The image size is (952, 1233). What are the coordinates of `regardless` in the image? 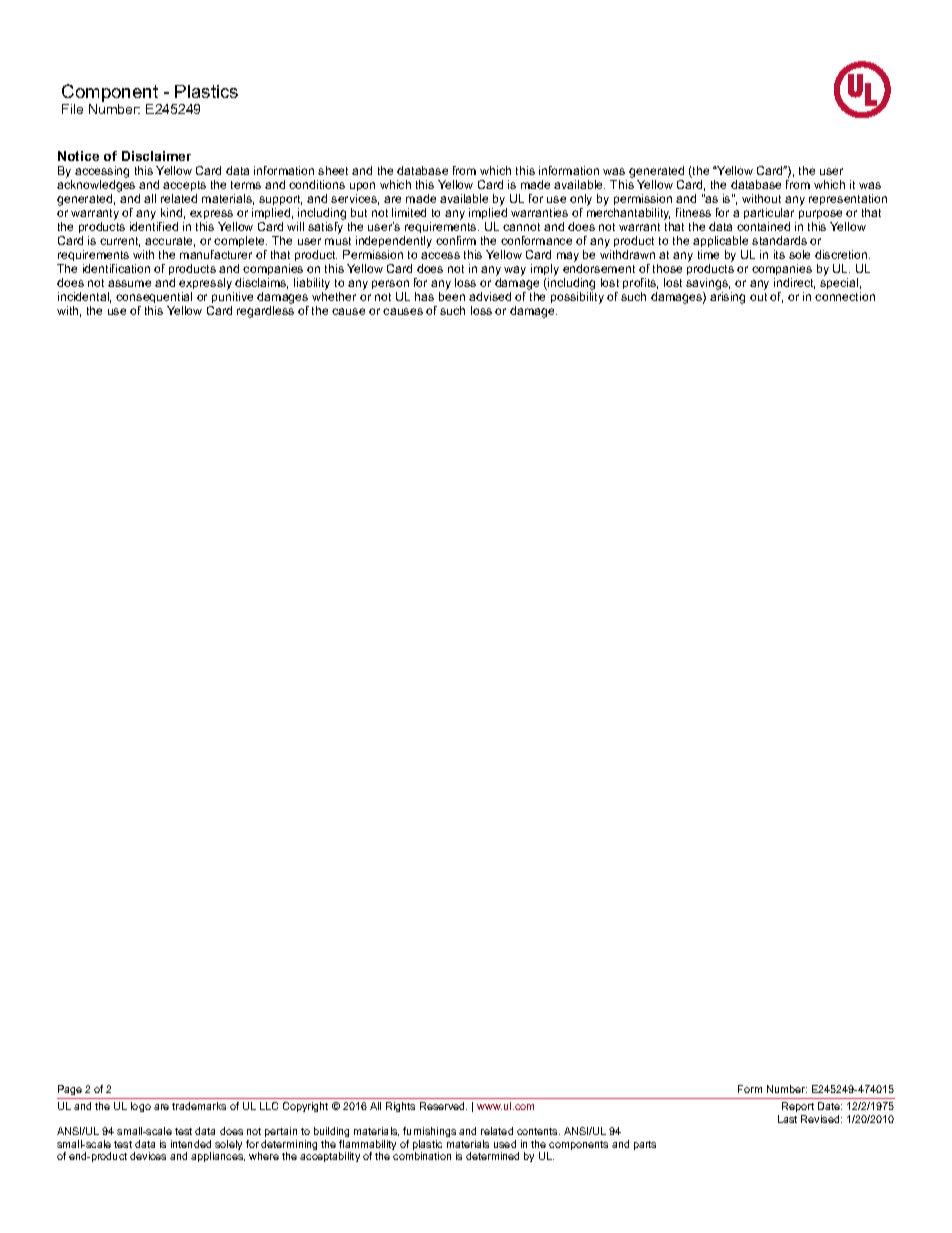 It's located at (265, 312).
